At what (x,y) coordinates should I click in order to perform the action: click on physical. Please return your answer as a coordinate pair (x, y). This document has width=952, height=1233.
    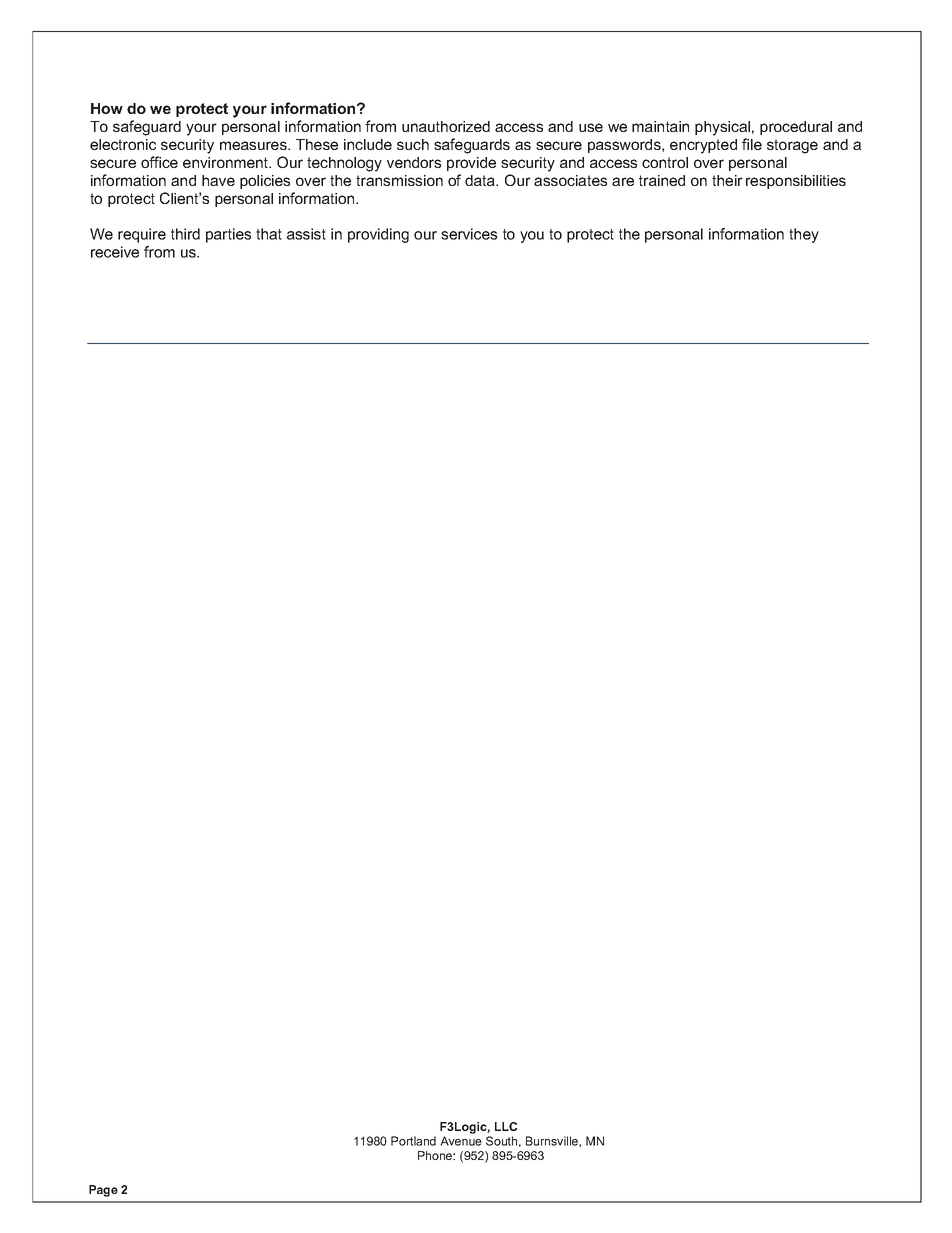
    Looking at the image, I should click on (722, 128).
